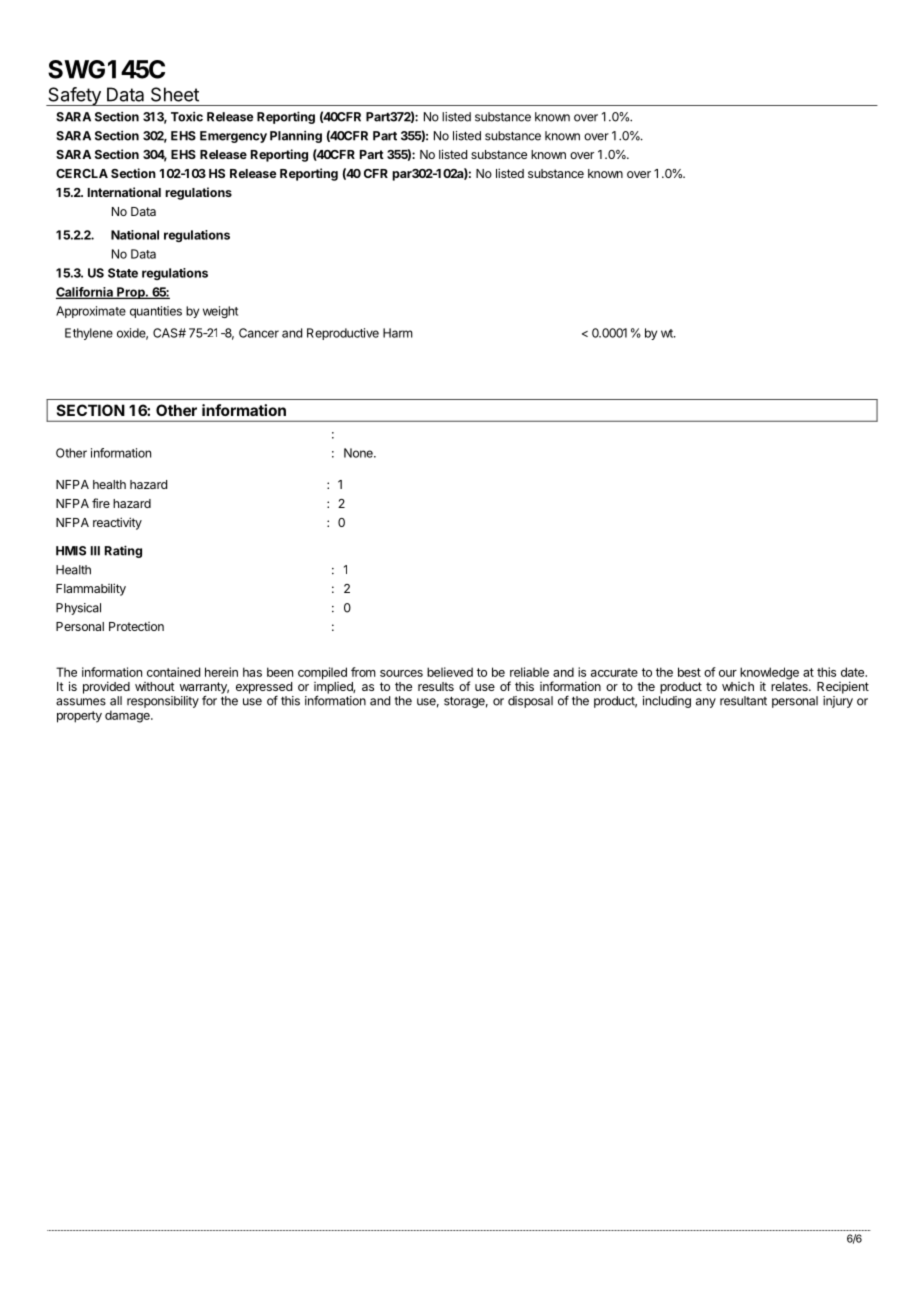  Describe the element at coordinates (156, 312) in the screenshot. I see `quantities` at that location.
